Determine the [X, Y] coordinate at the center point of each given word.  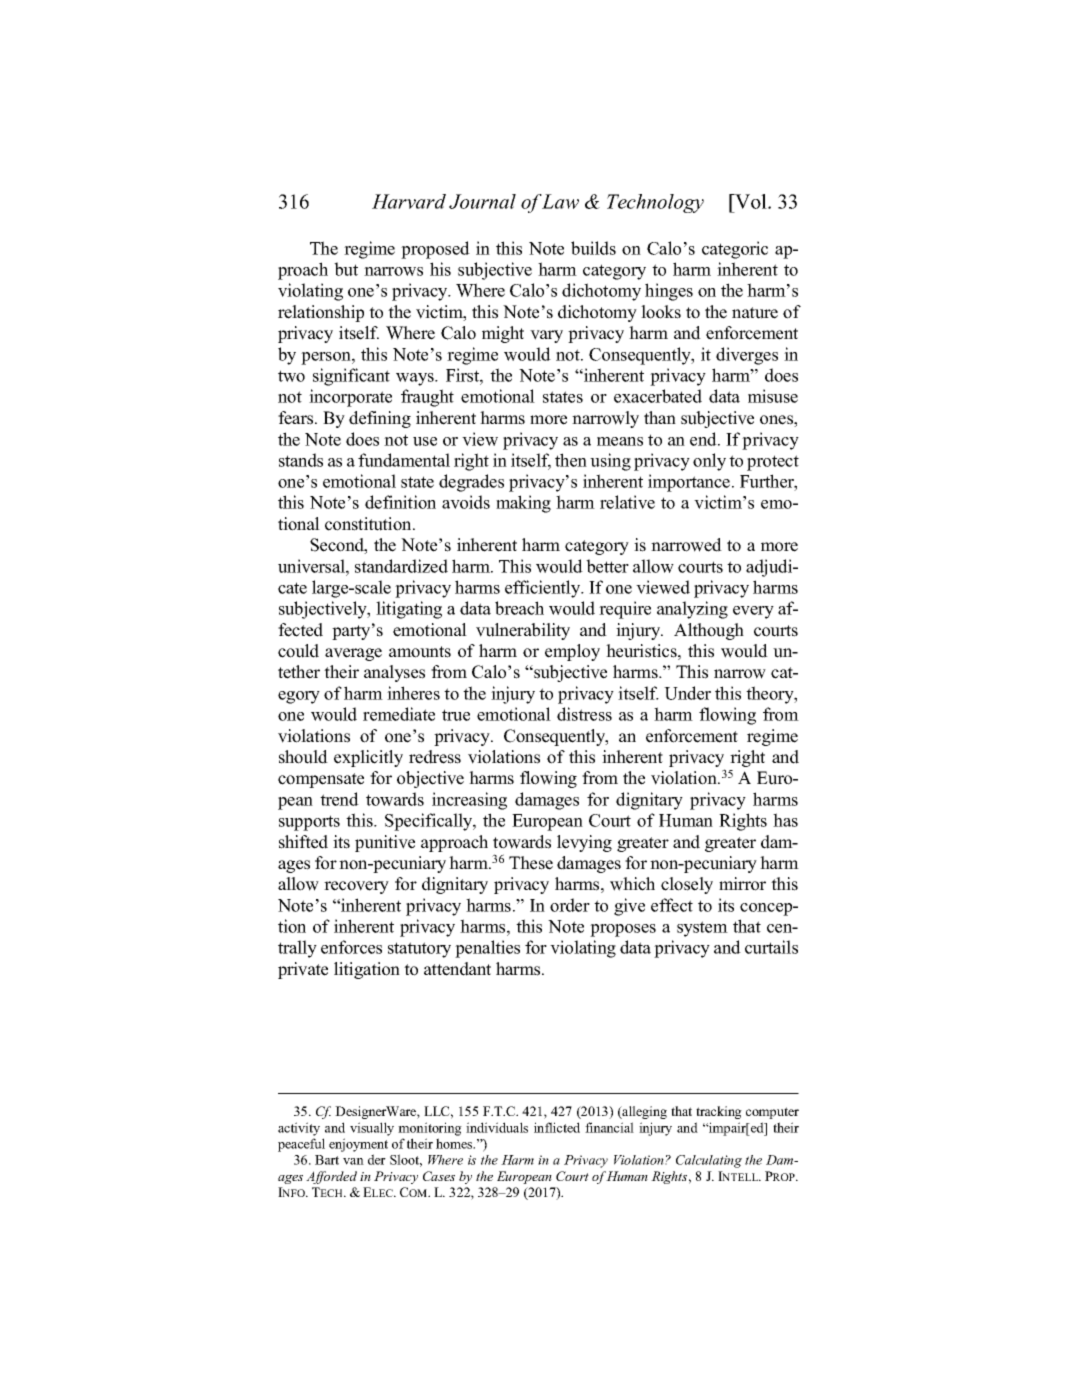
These [531, 863]
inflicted [557, 1127]
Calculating [709, 1161]
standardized [401, 566]
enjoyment [358, 1145]
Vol [751, 201]
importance [690, 483]
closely [687, 885]
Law [560, 201]
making [523, 504]
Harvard [409, 201]
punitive [385, 843]
